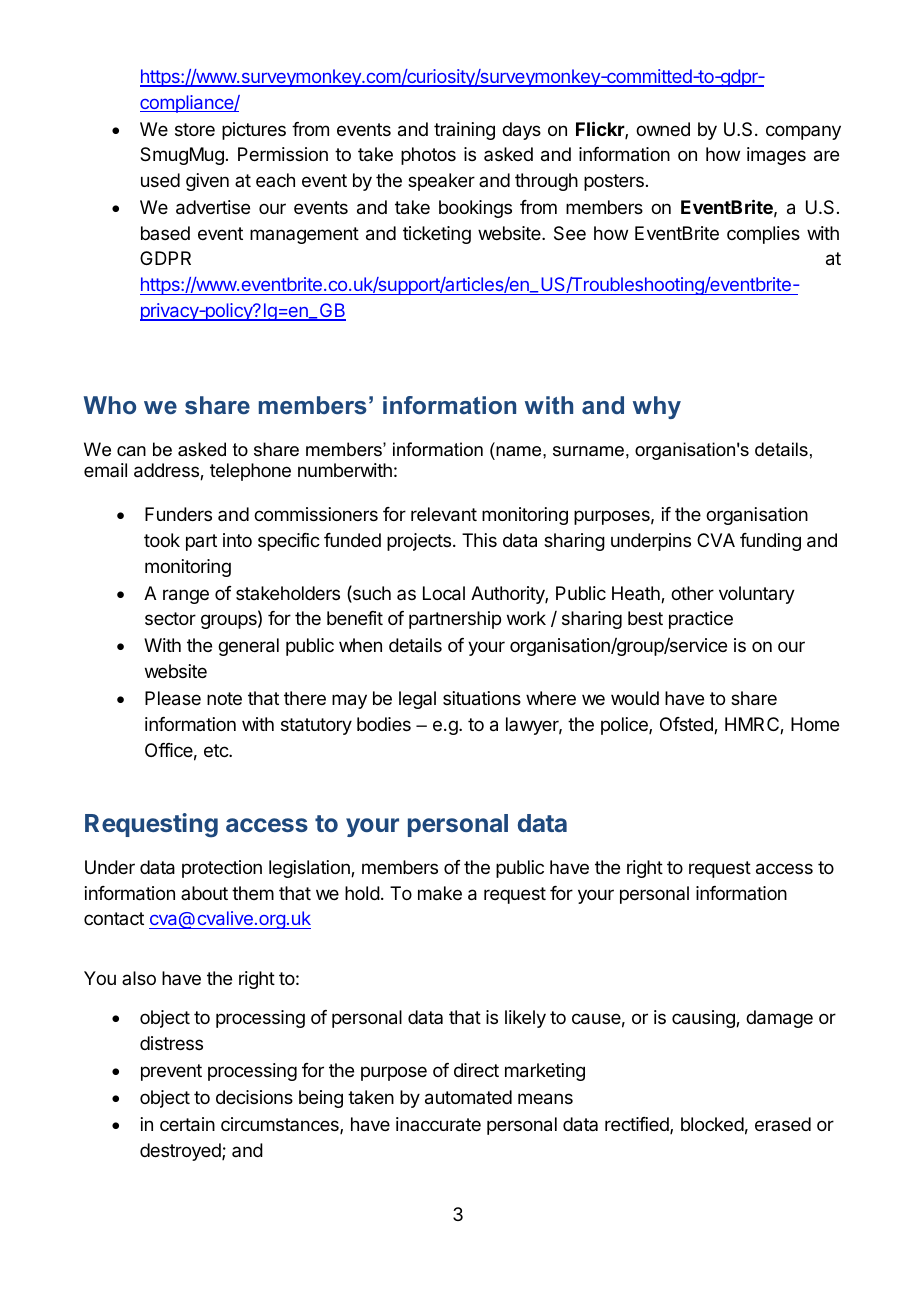 This page has width=924, height=1308. What do you see at coordinates (776, 156) in the page?
I see `images` at bounding box center [776, 156].
